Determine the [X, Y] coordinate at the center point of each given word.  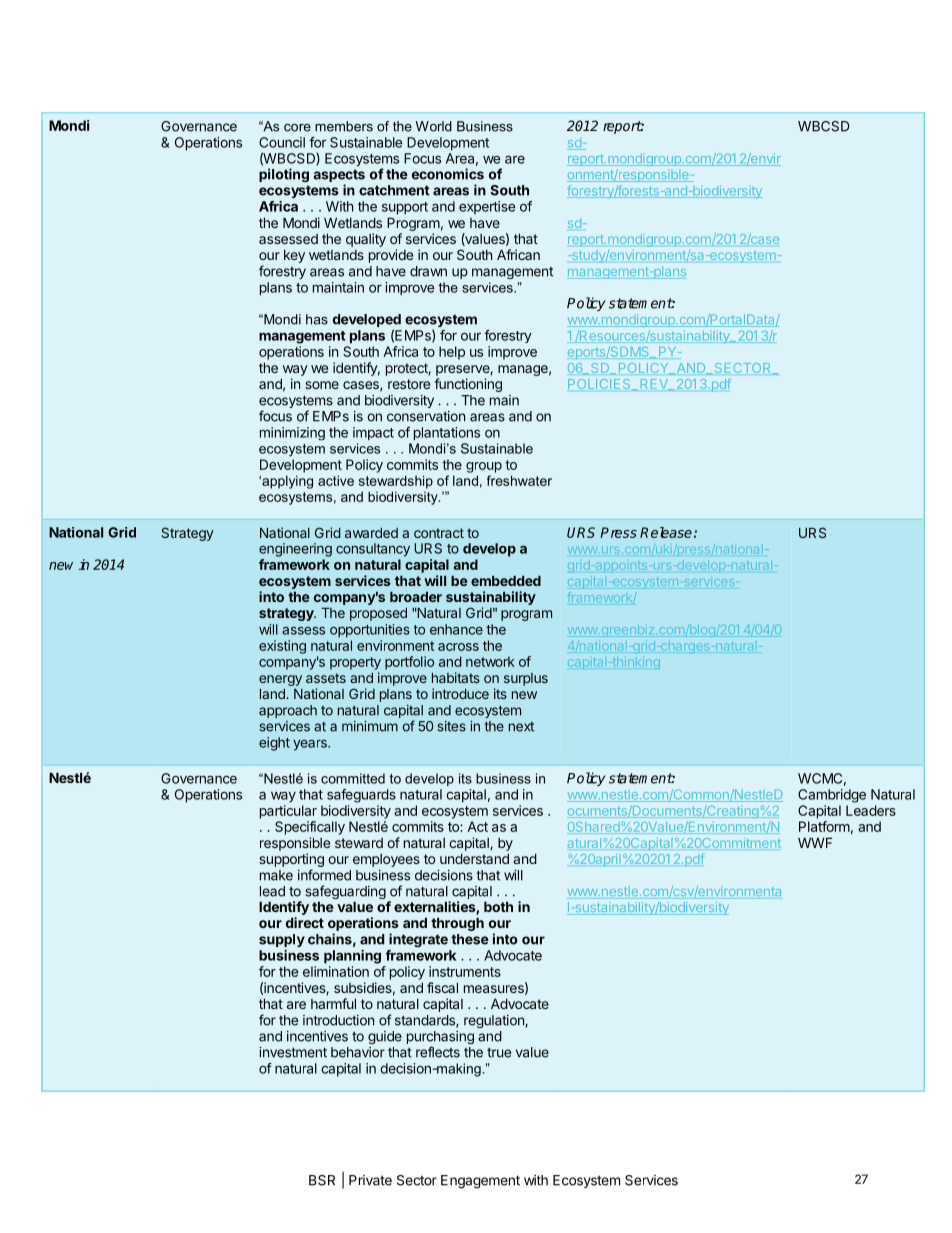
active [336, 480]
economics [448, 174]
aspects [339, 177]
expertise [487, 208]
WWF [815, 843]
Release [666, 532]
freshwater [519, 480]
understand [474, 859]
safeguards [361, 796]
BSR [322, 1180]
